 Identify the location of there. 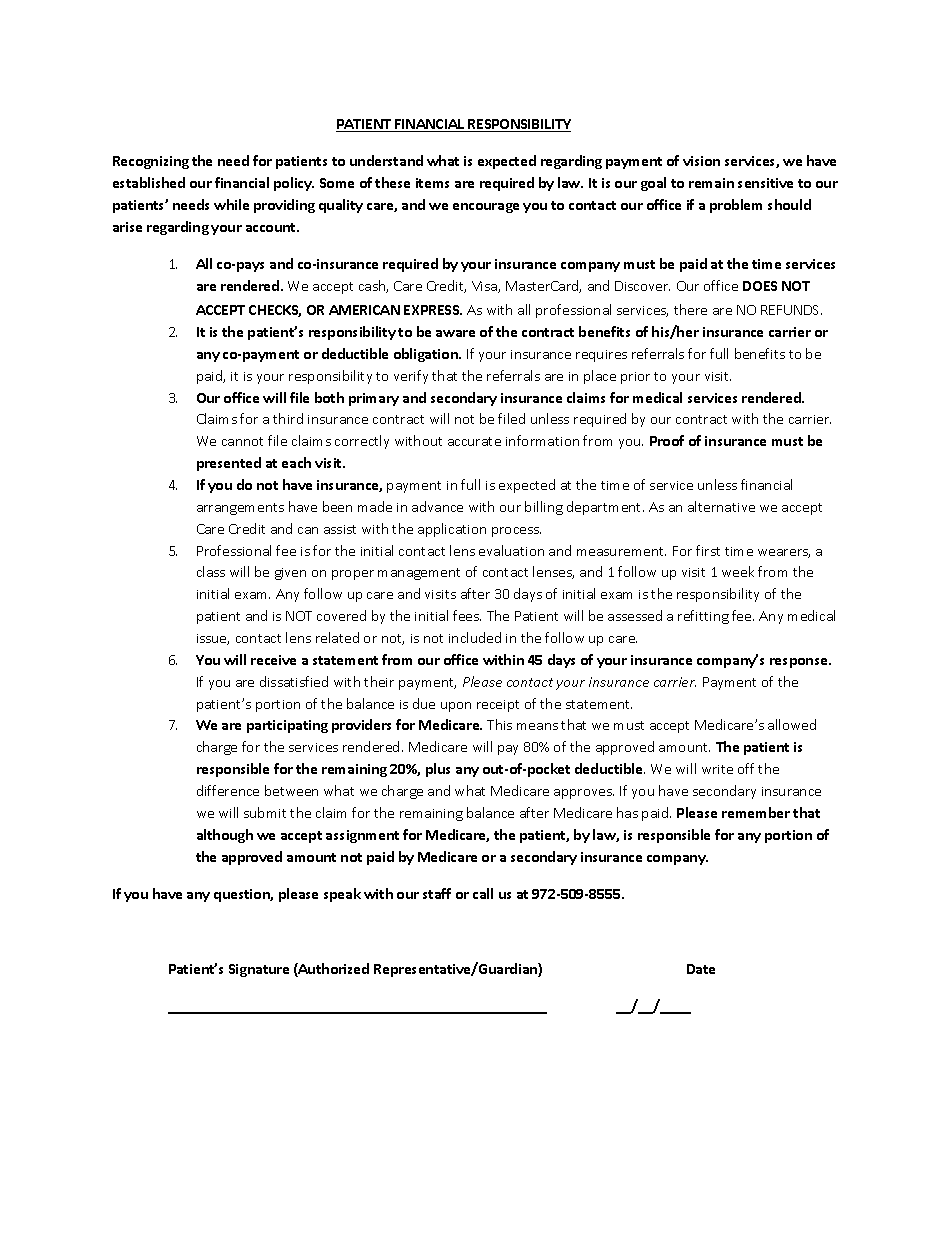
(690, 309).
